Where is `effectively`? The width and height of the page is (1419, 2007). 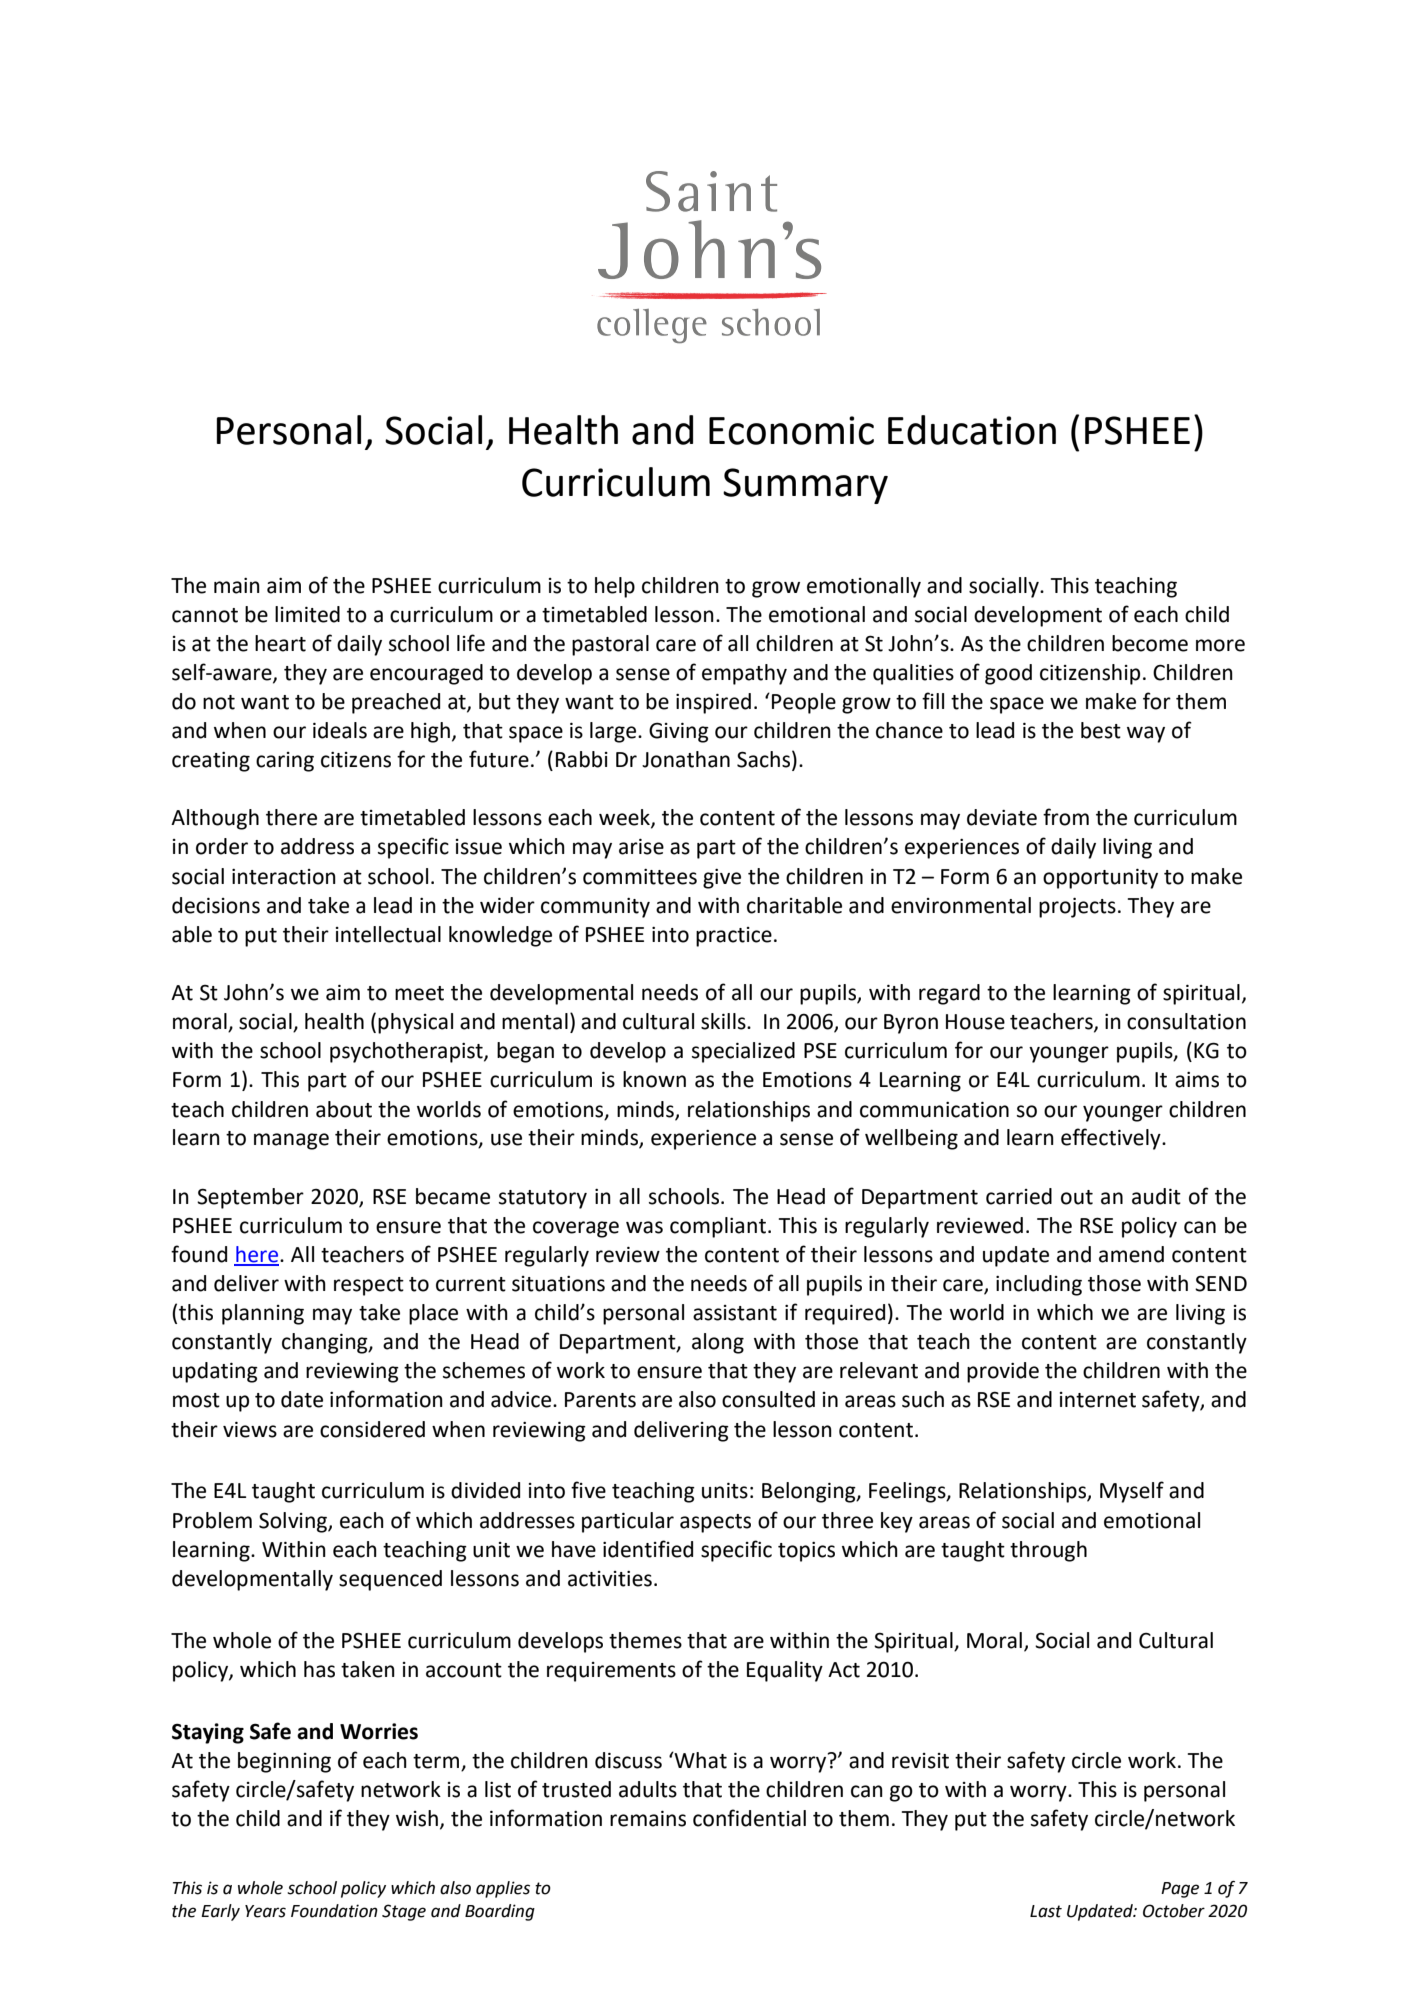 effectively is located at coordinates (1112, 1139).
